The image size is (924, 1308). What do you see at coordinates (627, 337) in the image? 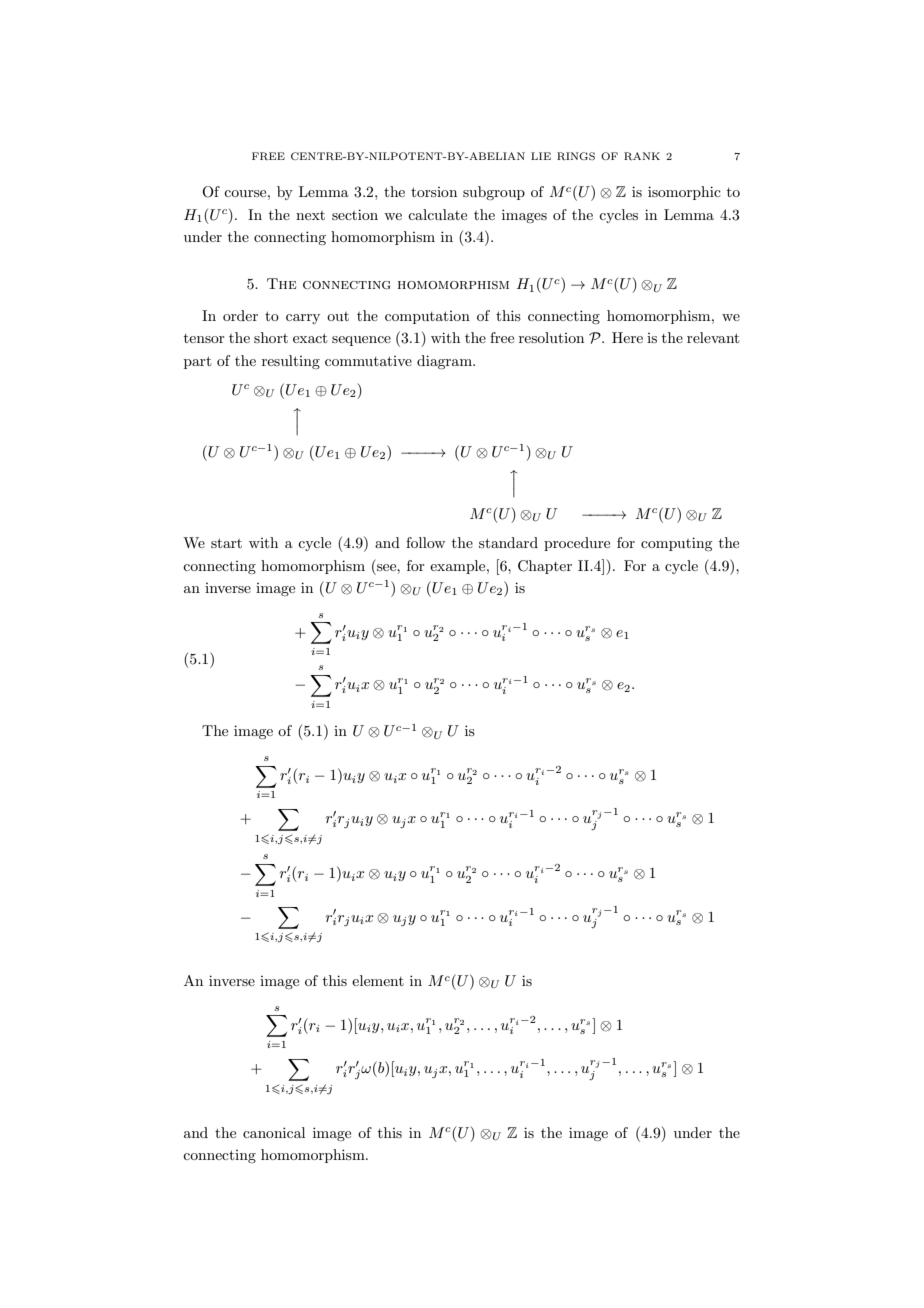
I see `Here` at bounding box center [627, 337].
